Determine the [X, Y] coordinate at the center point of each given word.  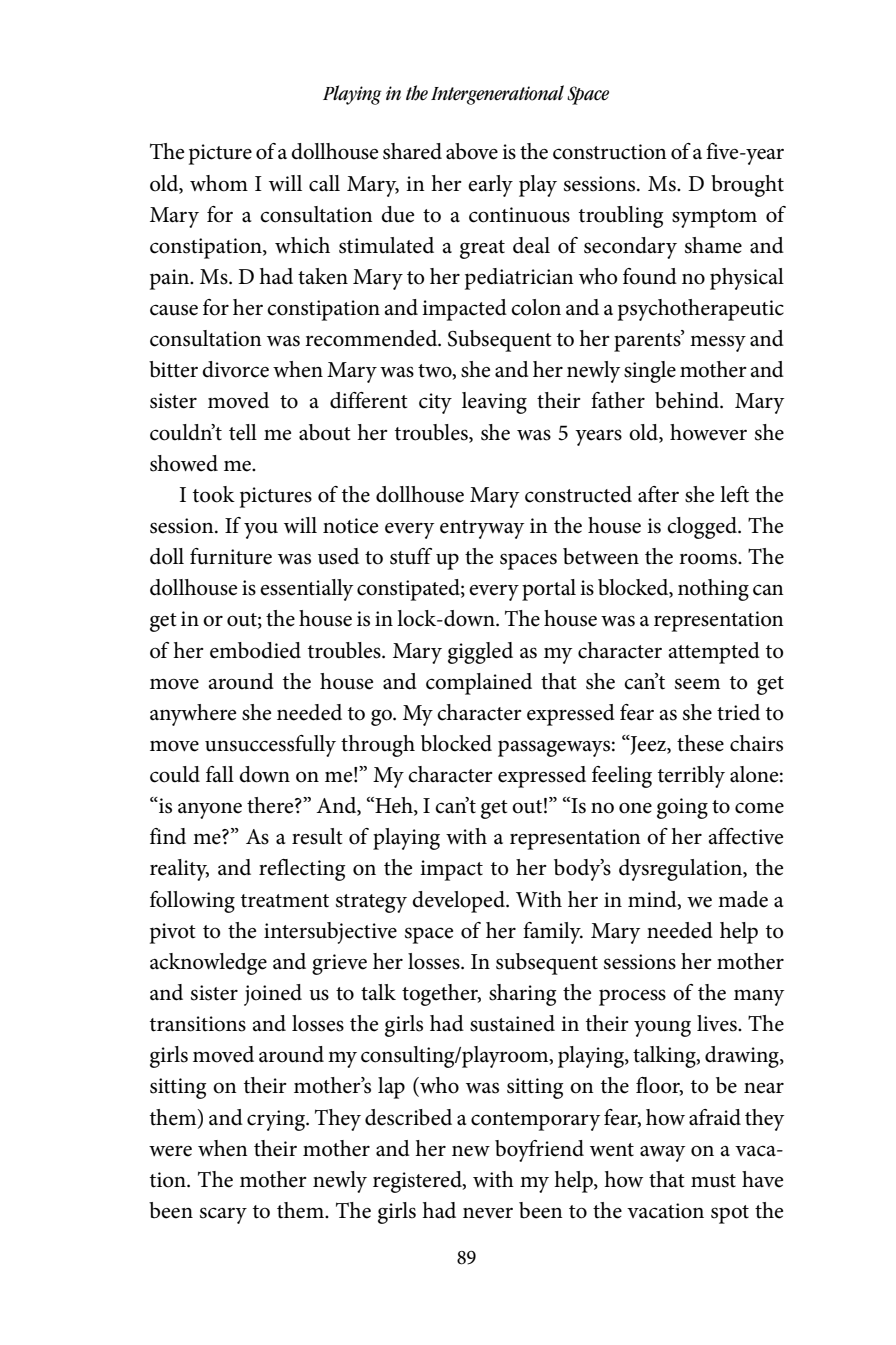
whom [219, 183]
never [488, 1213]
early [490, 186]
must [713, 1181]
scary [223, 1215]
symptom [714, 218]
